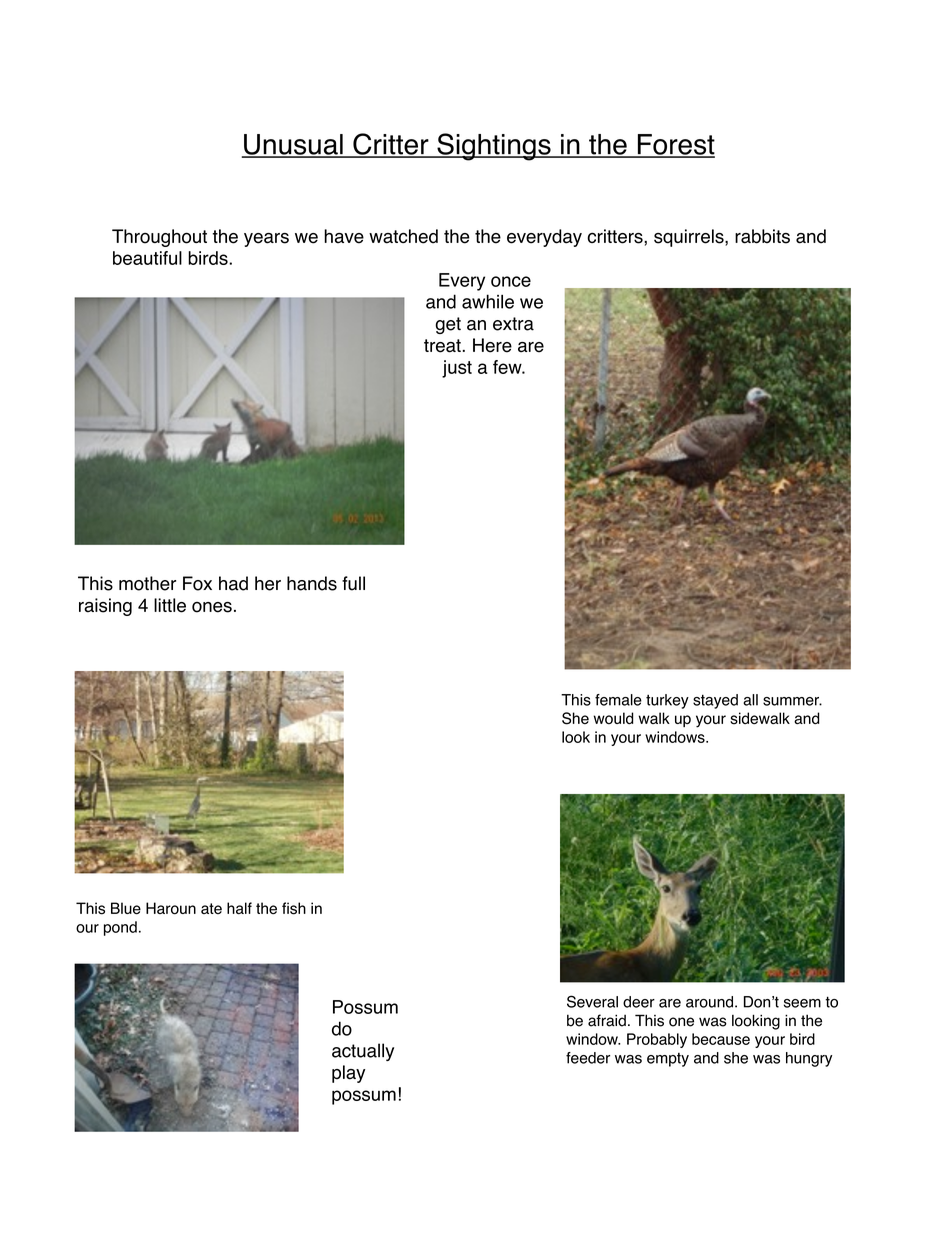 The width and height of the screenshot is (952, 1233). I want to click on stayed, so click(715, 701).
